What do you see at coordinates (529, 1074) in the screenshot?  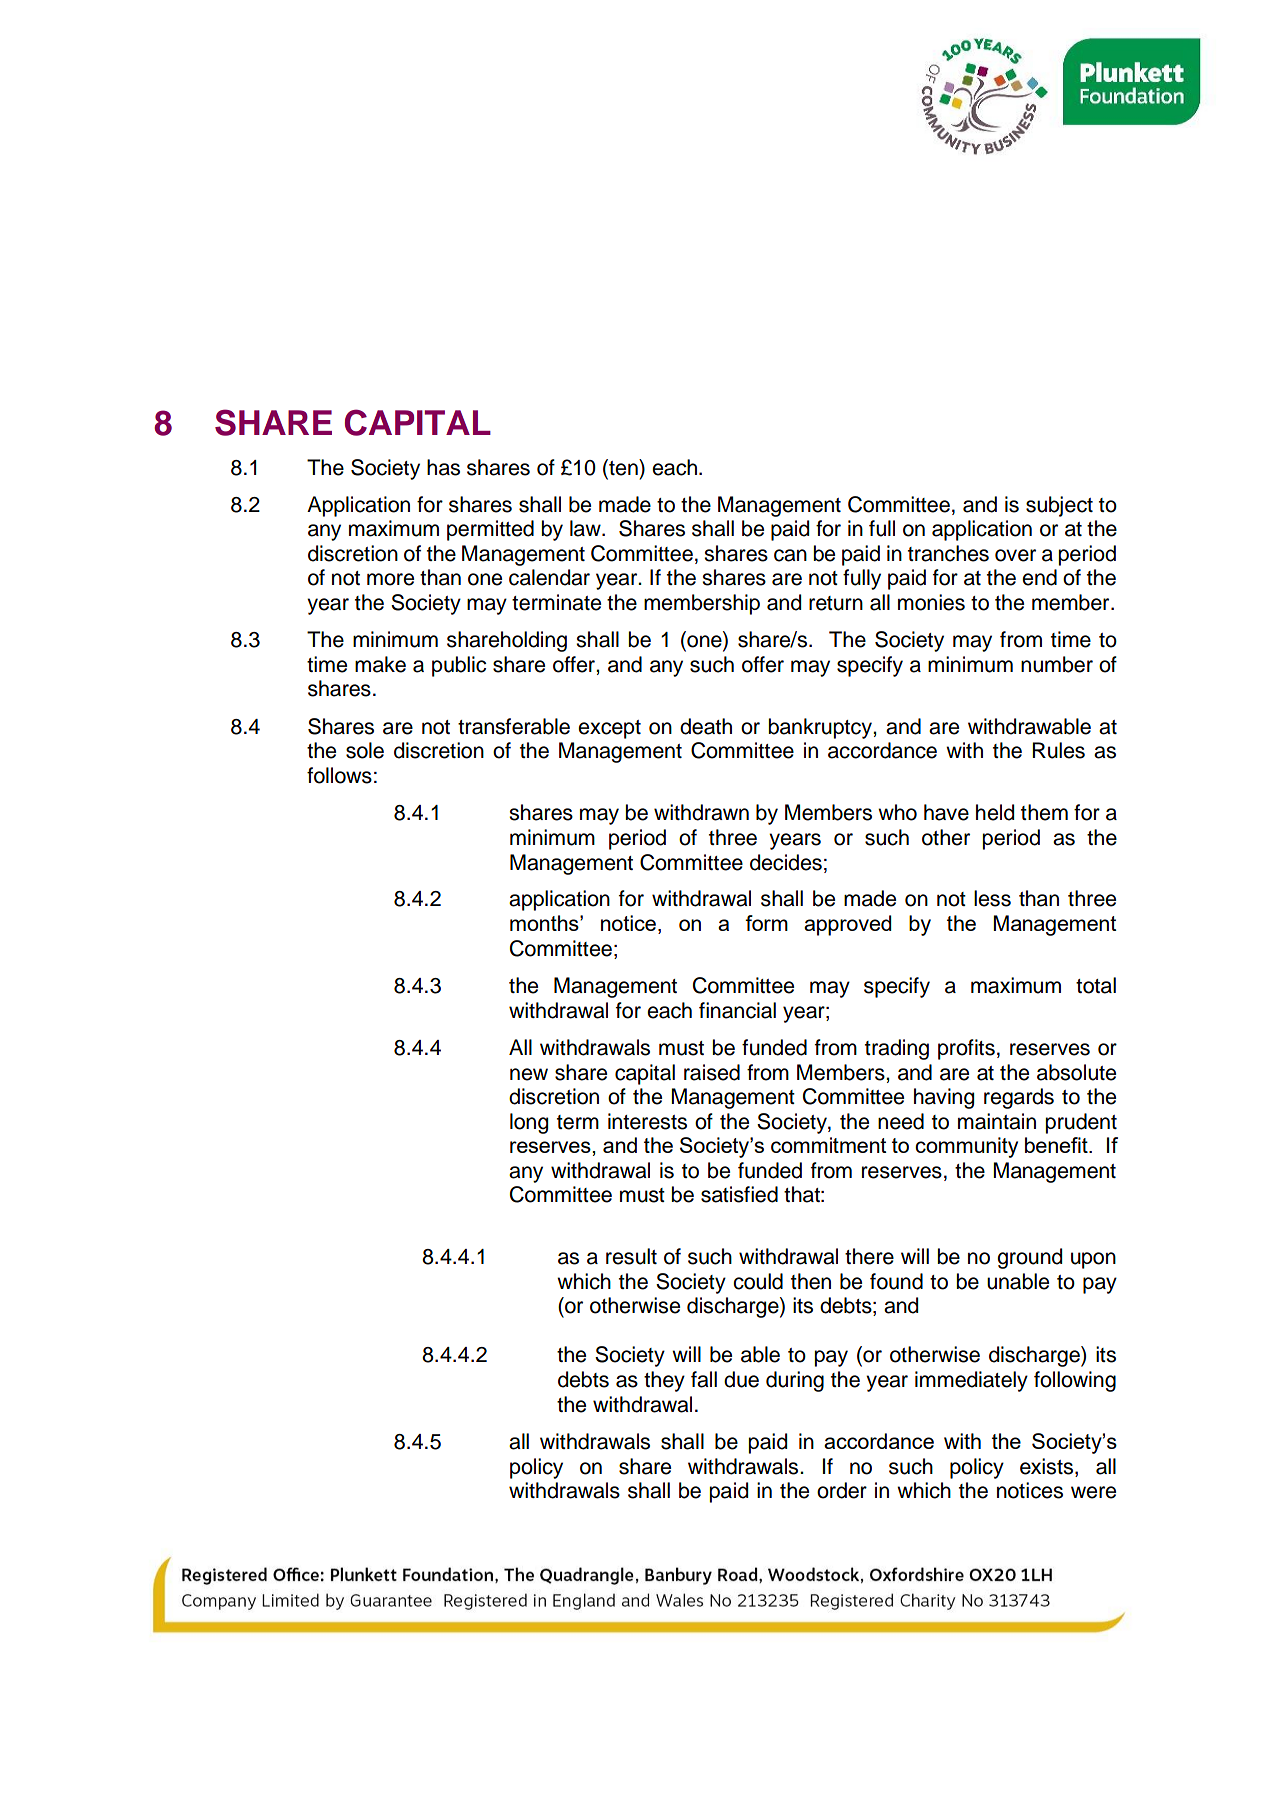 I see `new` at bounding box center [529, 1074].
